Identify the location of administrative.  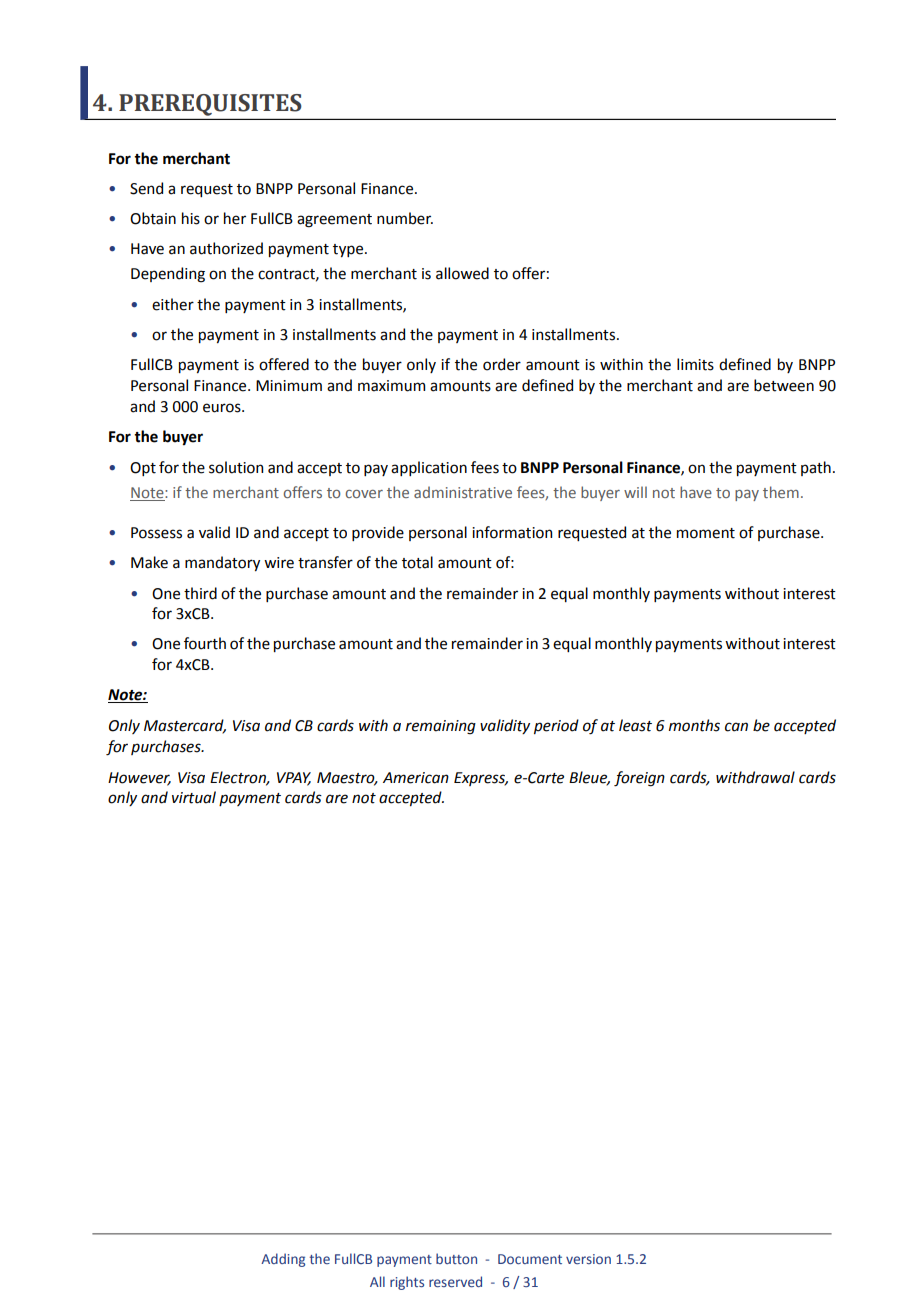
(463, 492).
